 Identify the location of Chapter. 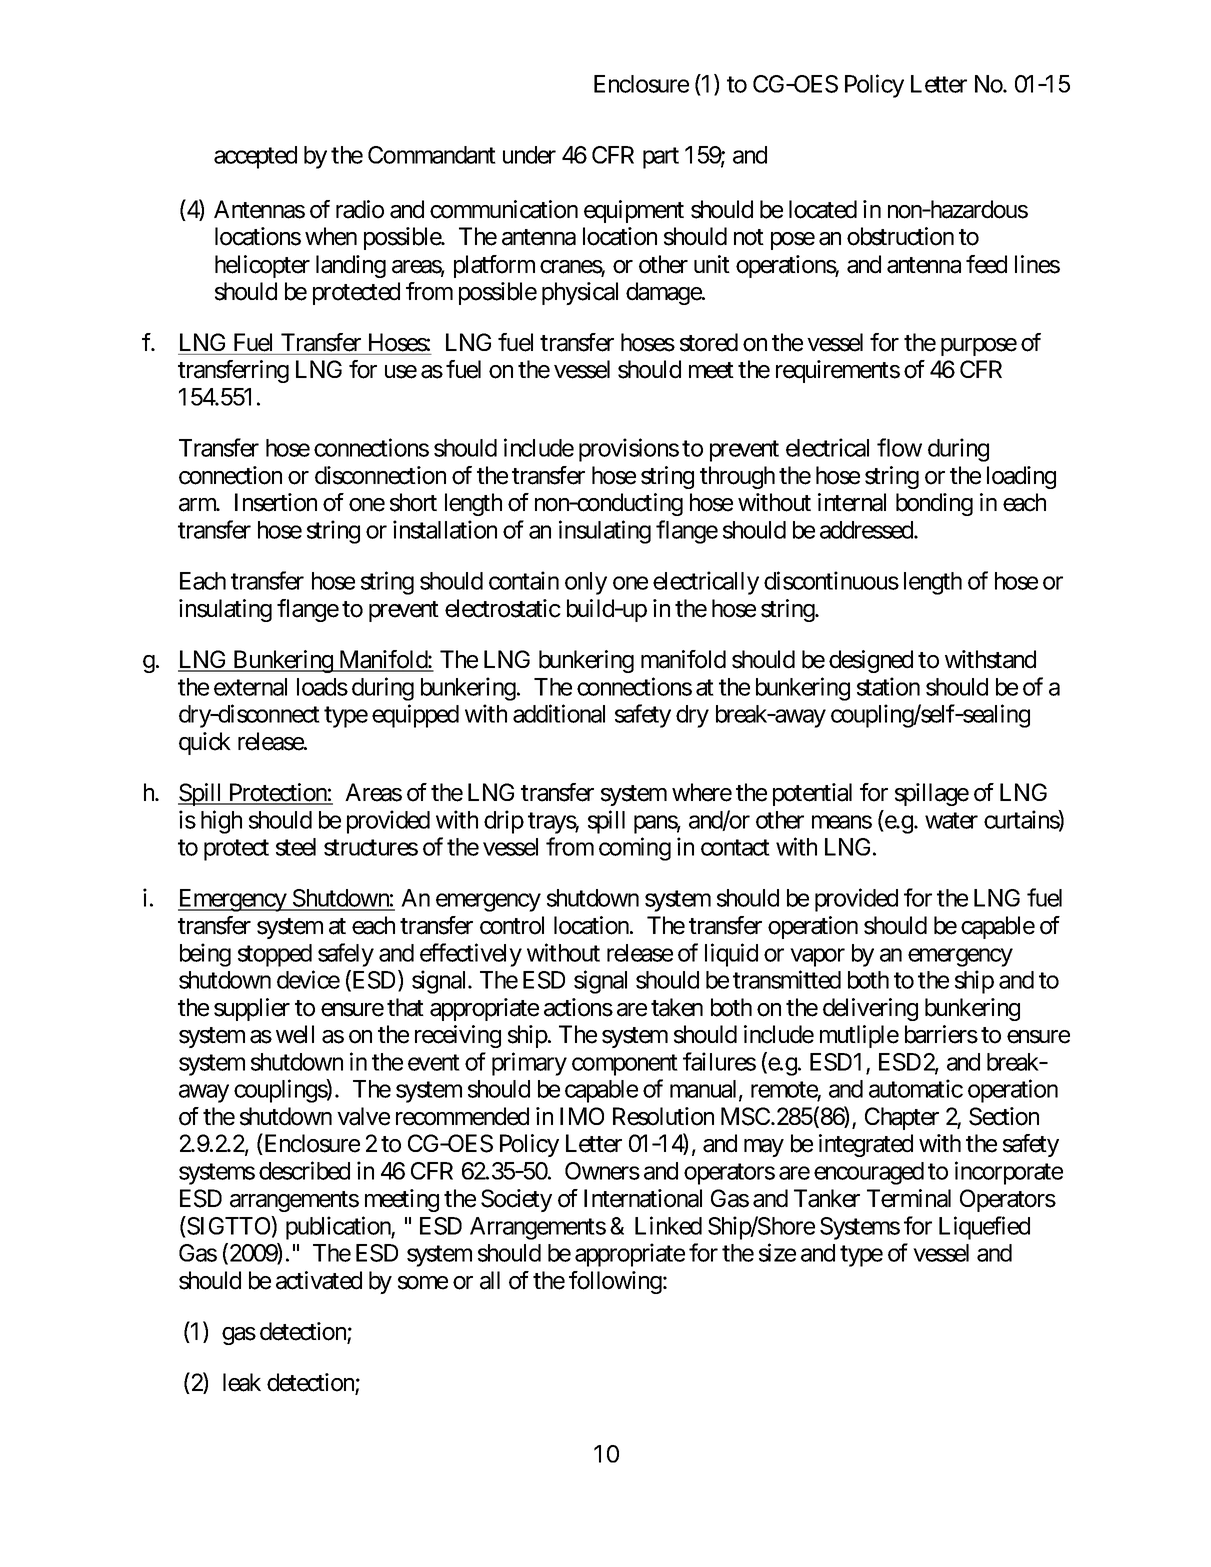
(902, 1118).
